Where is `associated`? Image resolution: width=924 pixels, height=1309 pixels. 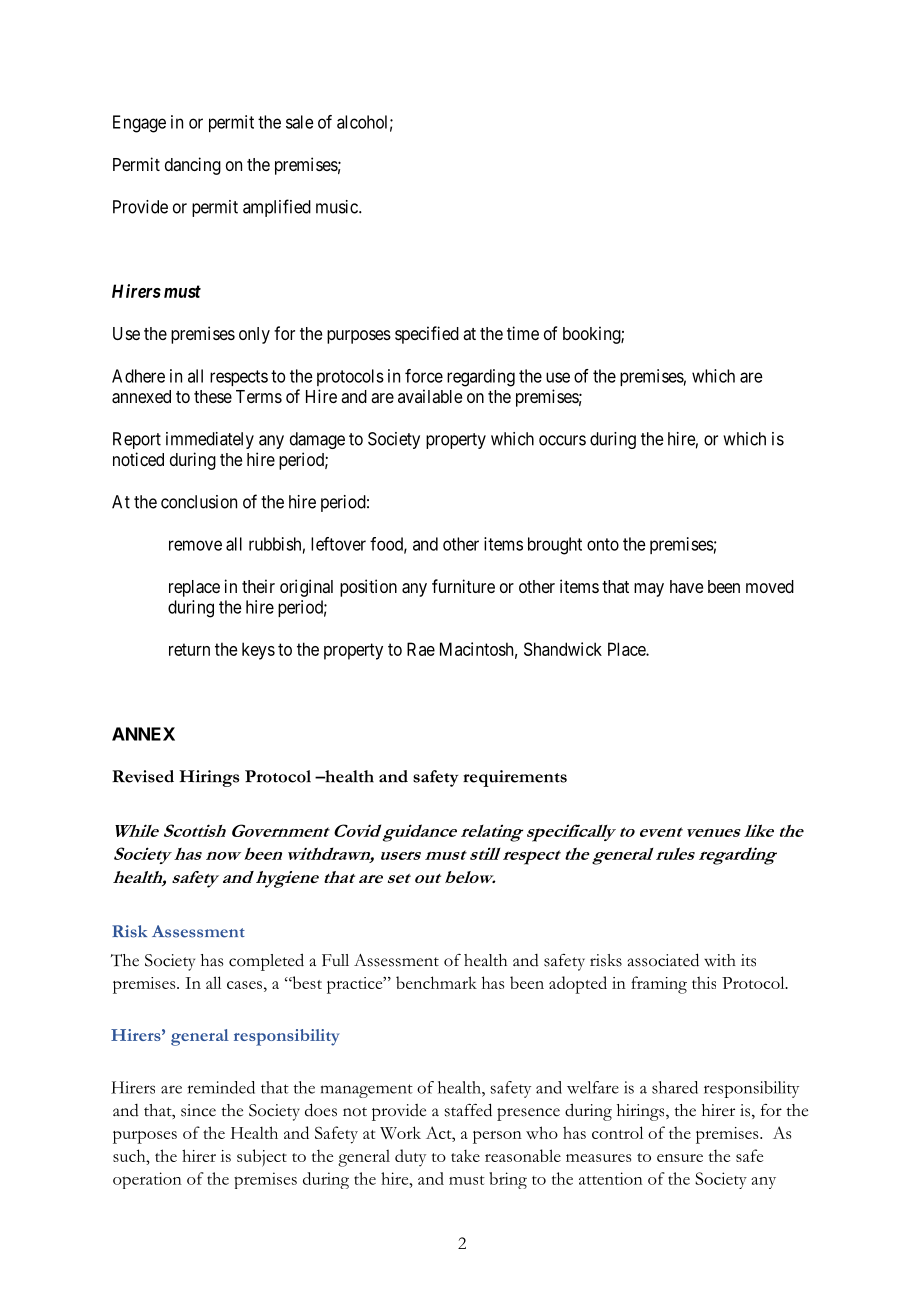
associated is located at coordinates (663, 960).
